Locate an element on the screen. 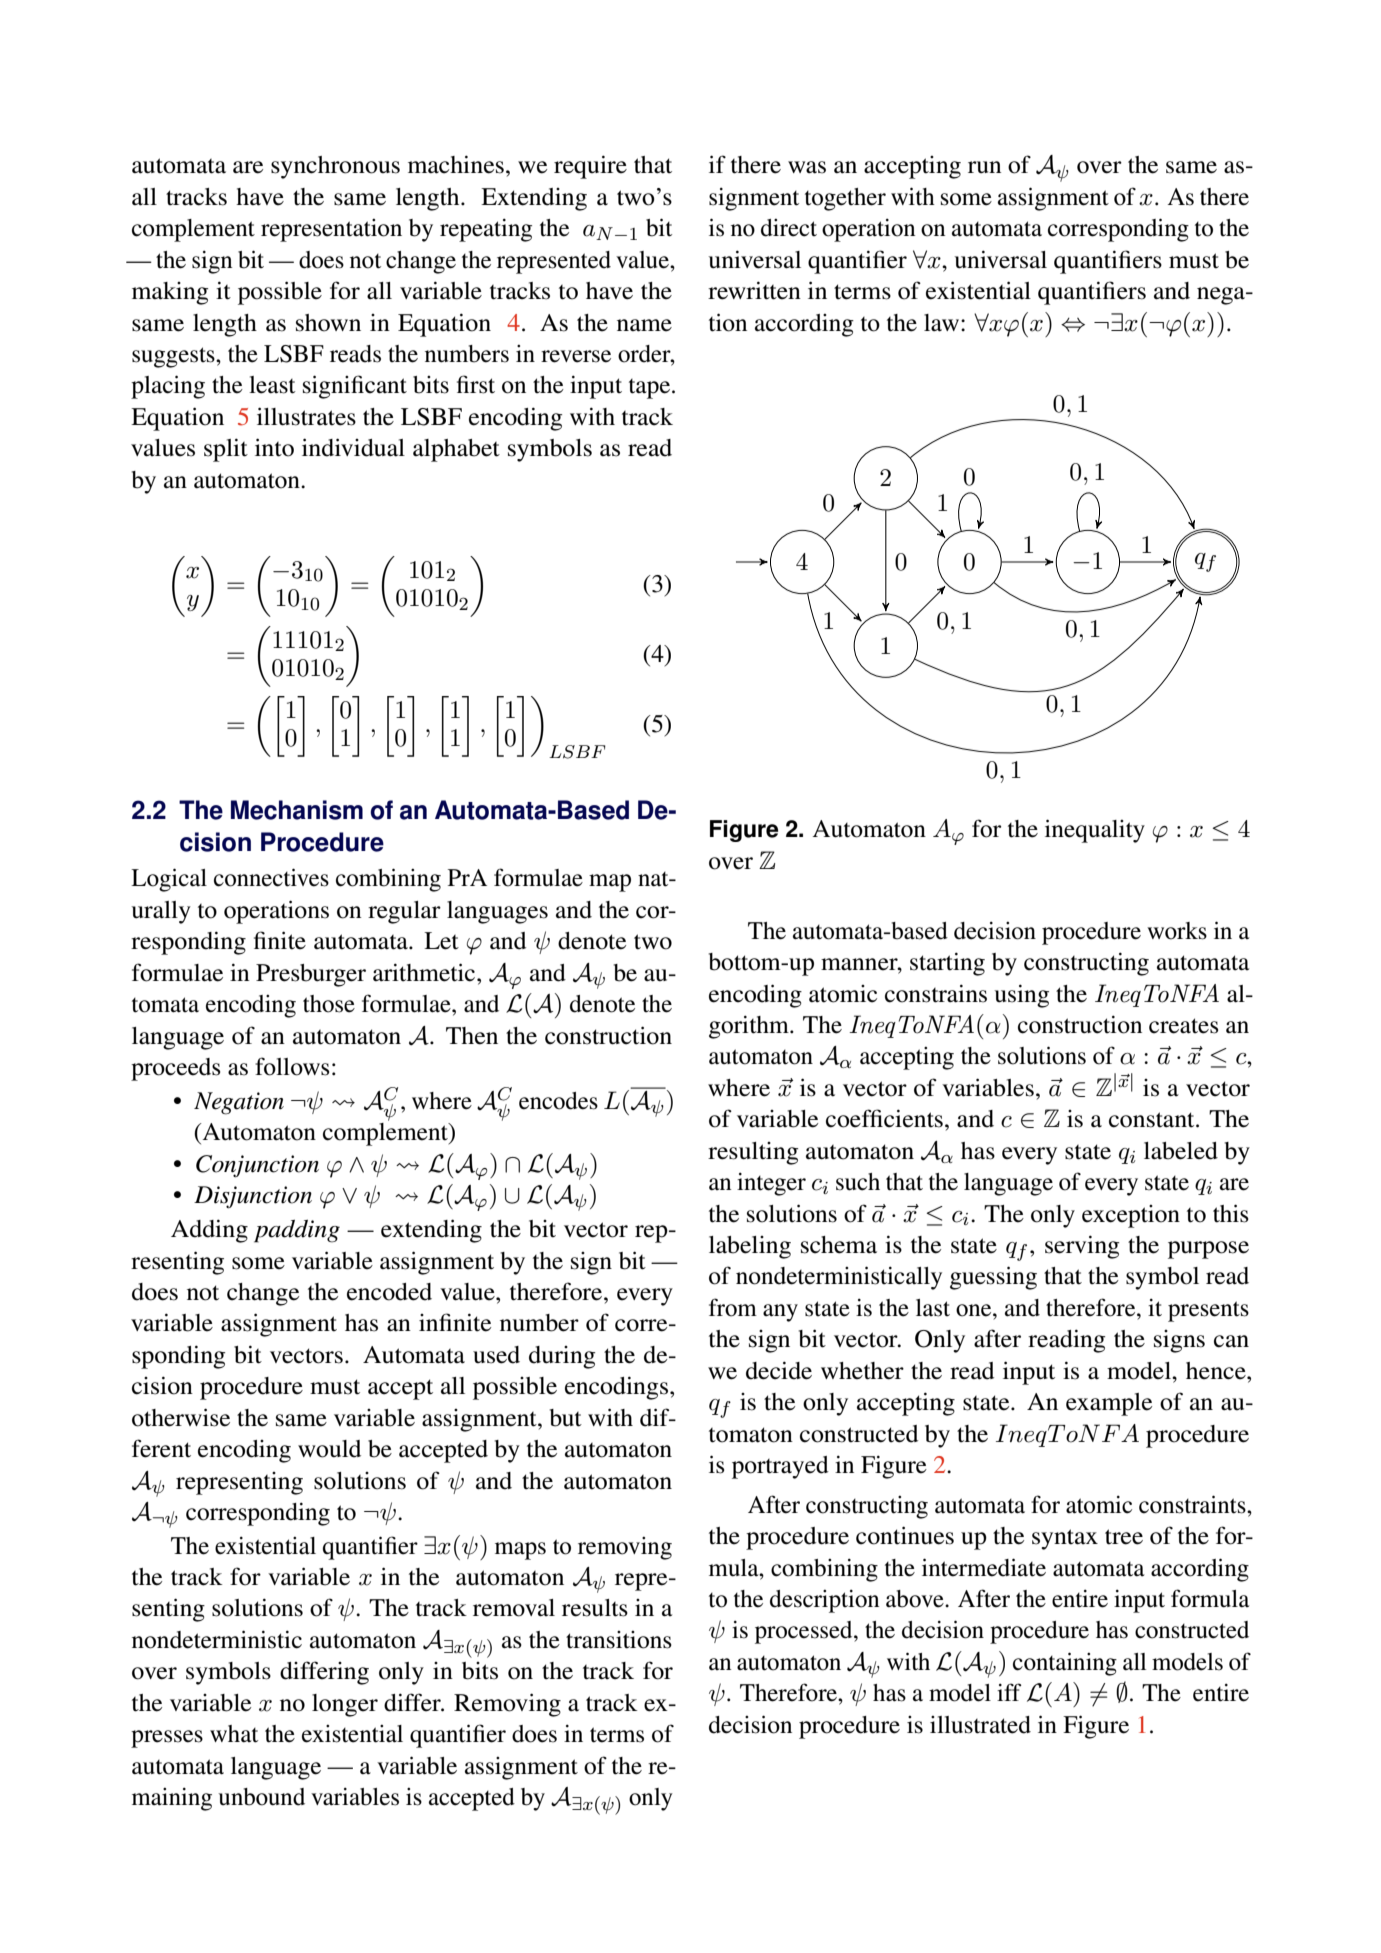 The width and height of the screenshot is (1381, 1953). direct is located at coordinates (789, 228).
